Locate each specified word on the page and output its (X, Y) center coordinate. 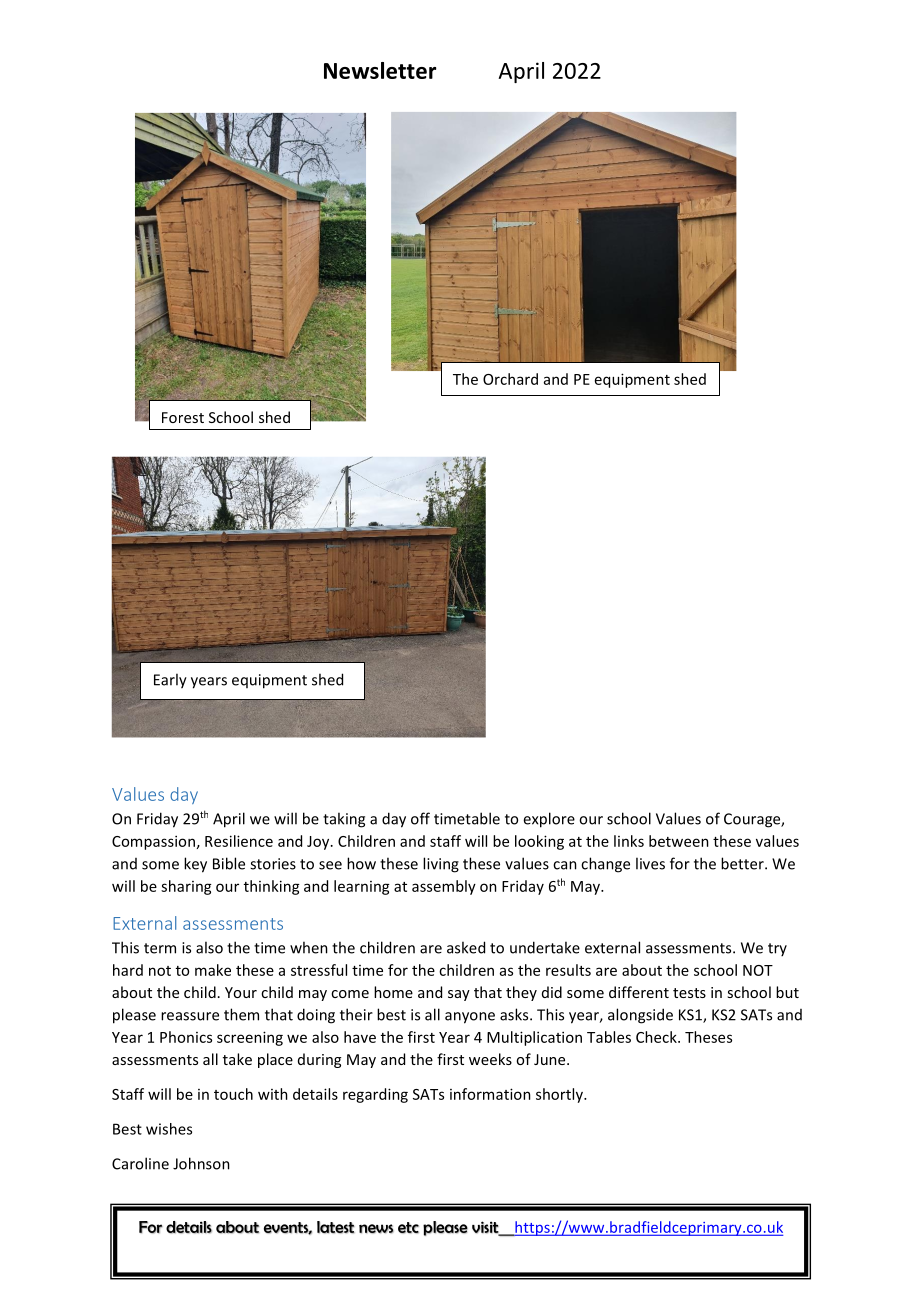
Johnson (201, 1163)
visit (486, 1228)
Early (170, 681)
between (679, 841)
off (420, 818)
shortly (560, 1095)
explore (549, 820)
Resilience (239, 841)
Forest (183, 417)
